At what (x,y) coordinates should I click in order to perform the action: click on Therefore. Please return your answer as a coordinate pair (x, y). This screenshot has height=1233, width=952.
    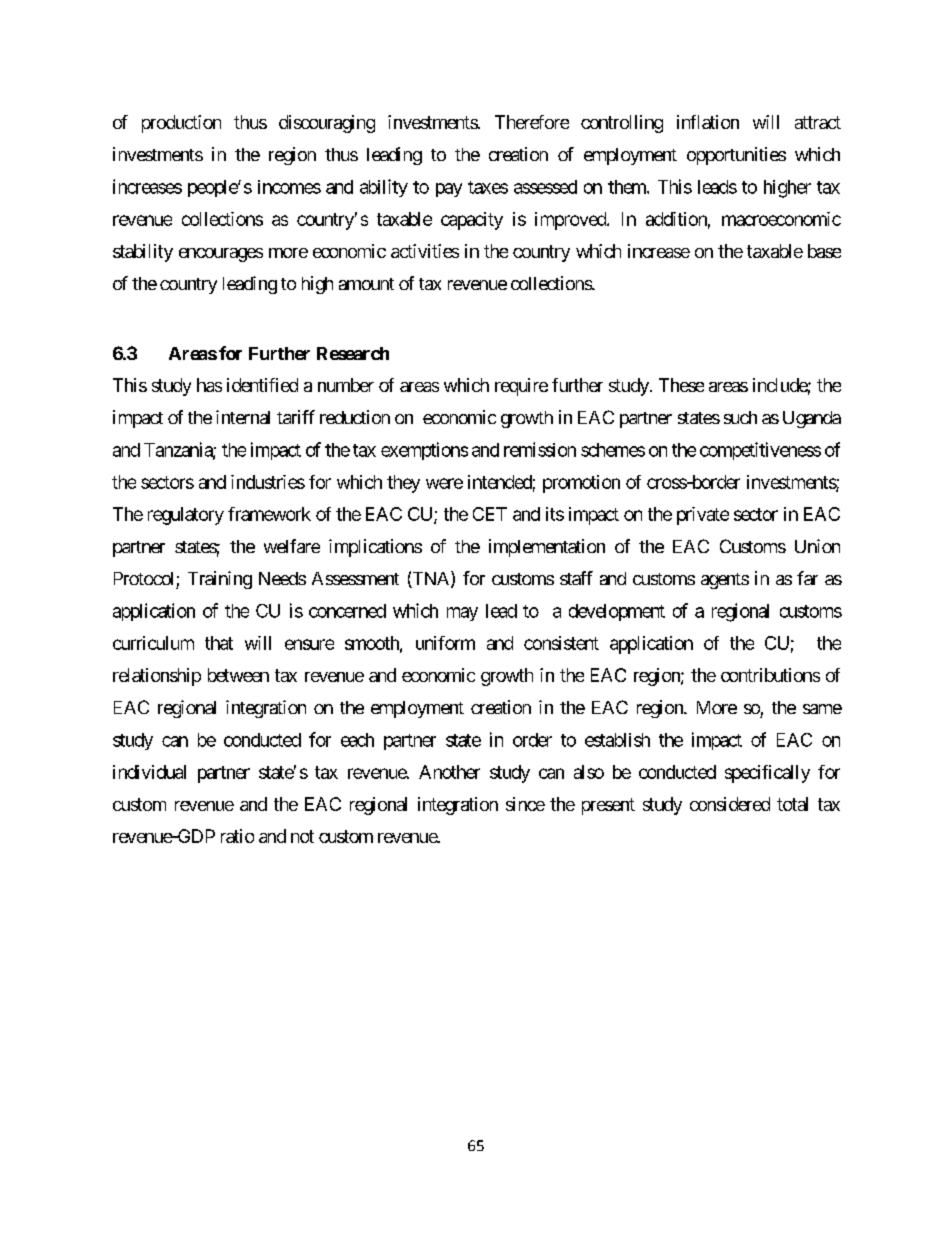
    Looking at the image, I should click on (532, 122).
